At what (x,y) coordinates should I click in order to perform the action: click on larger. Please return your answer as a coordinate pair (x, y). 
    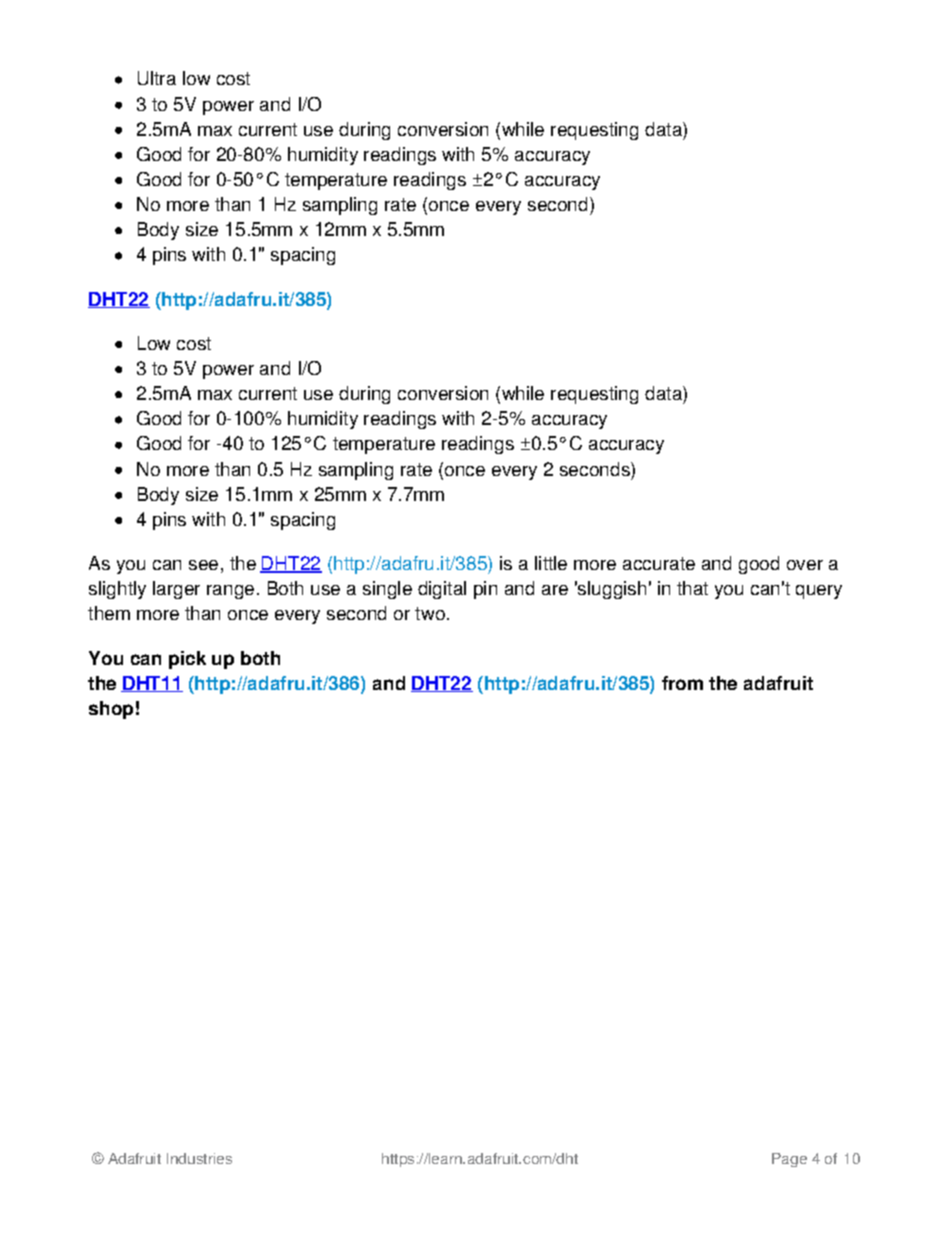
    Looking at the image, I should click on (176, 590).
